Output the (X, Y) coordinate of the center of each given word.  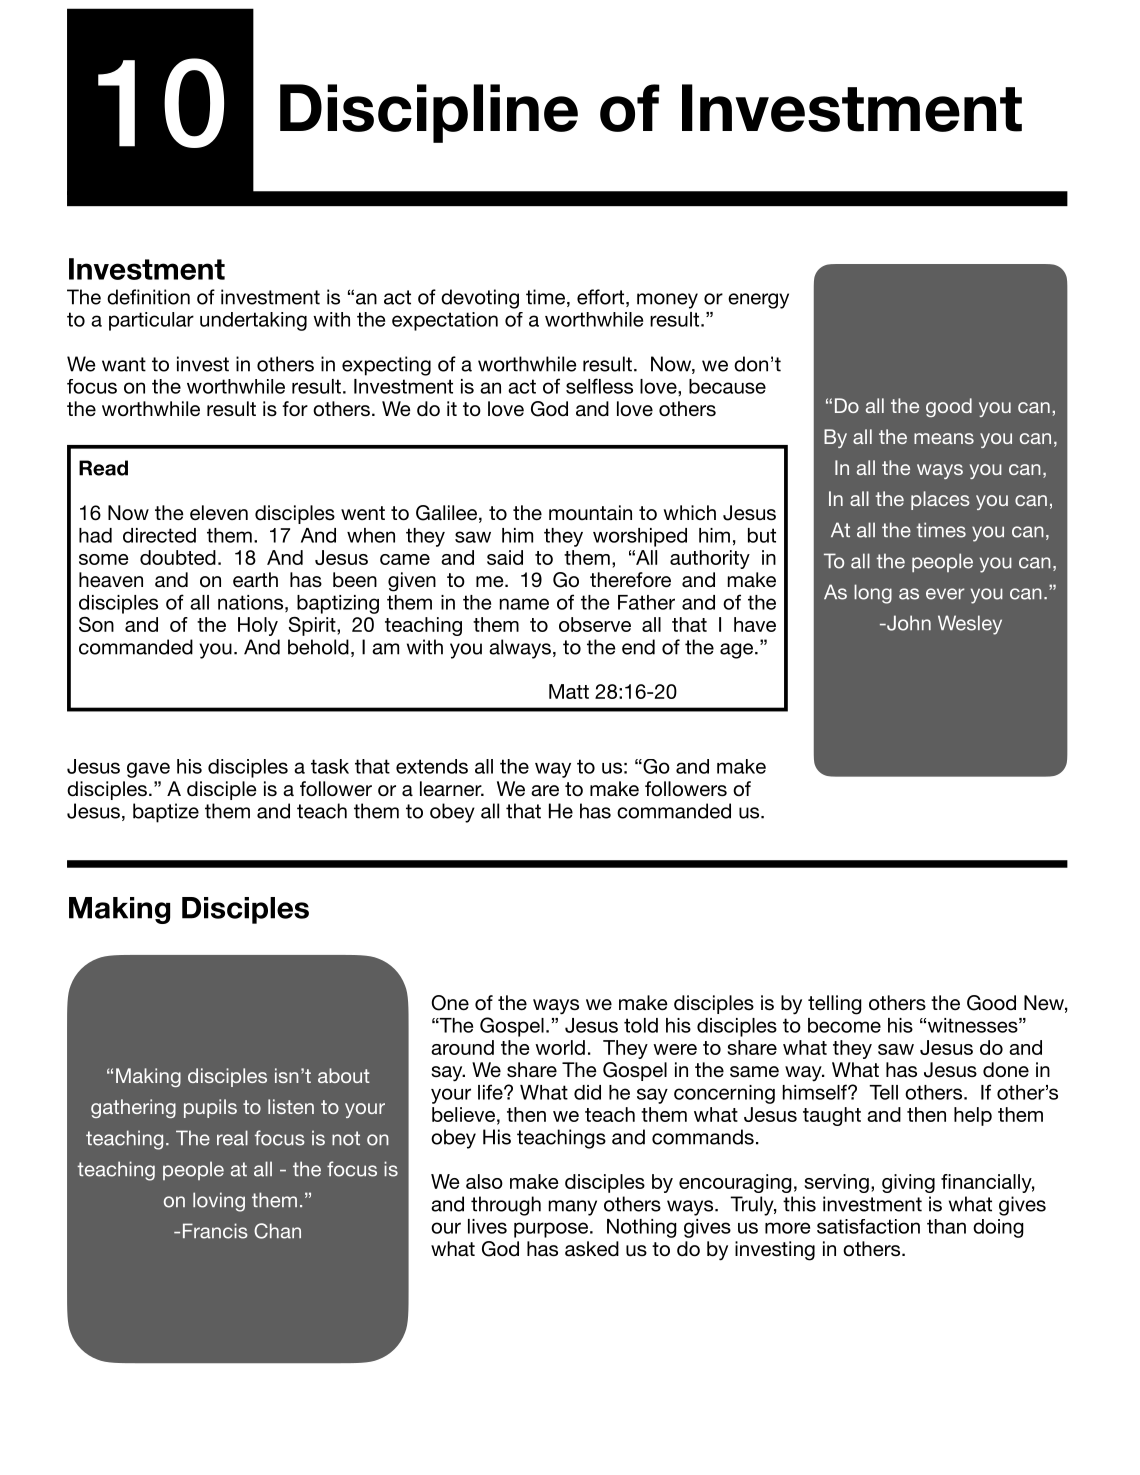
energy (758, 301)
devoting (480, 299)
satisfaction (868, 1226)
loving (219, 1202)
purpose (551, 1230)
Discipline (429, 113)
